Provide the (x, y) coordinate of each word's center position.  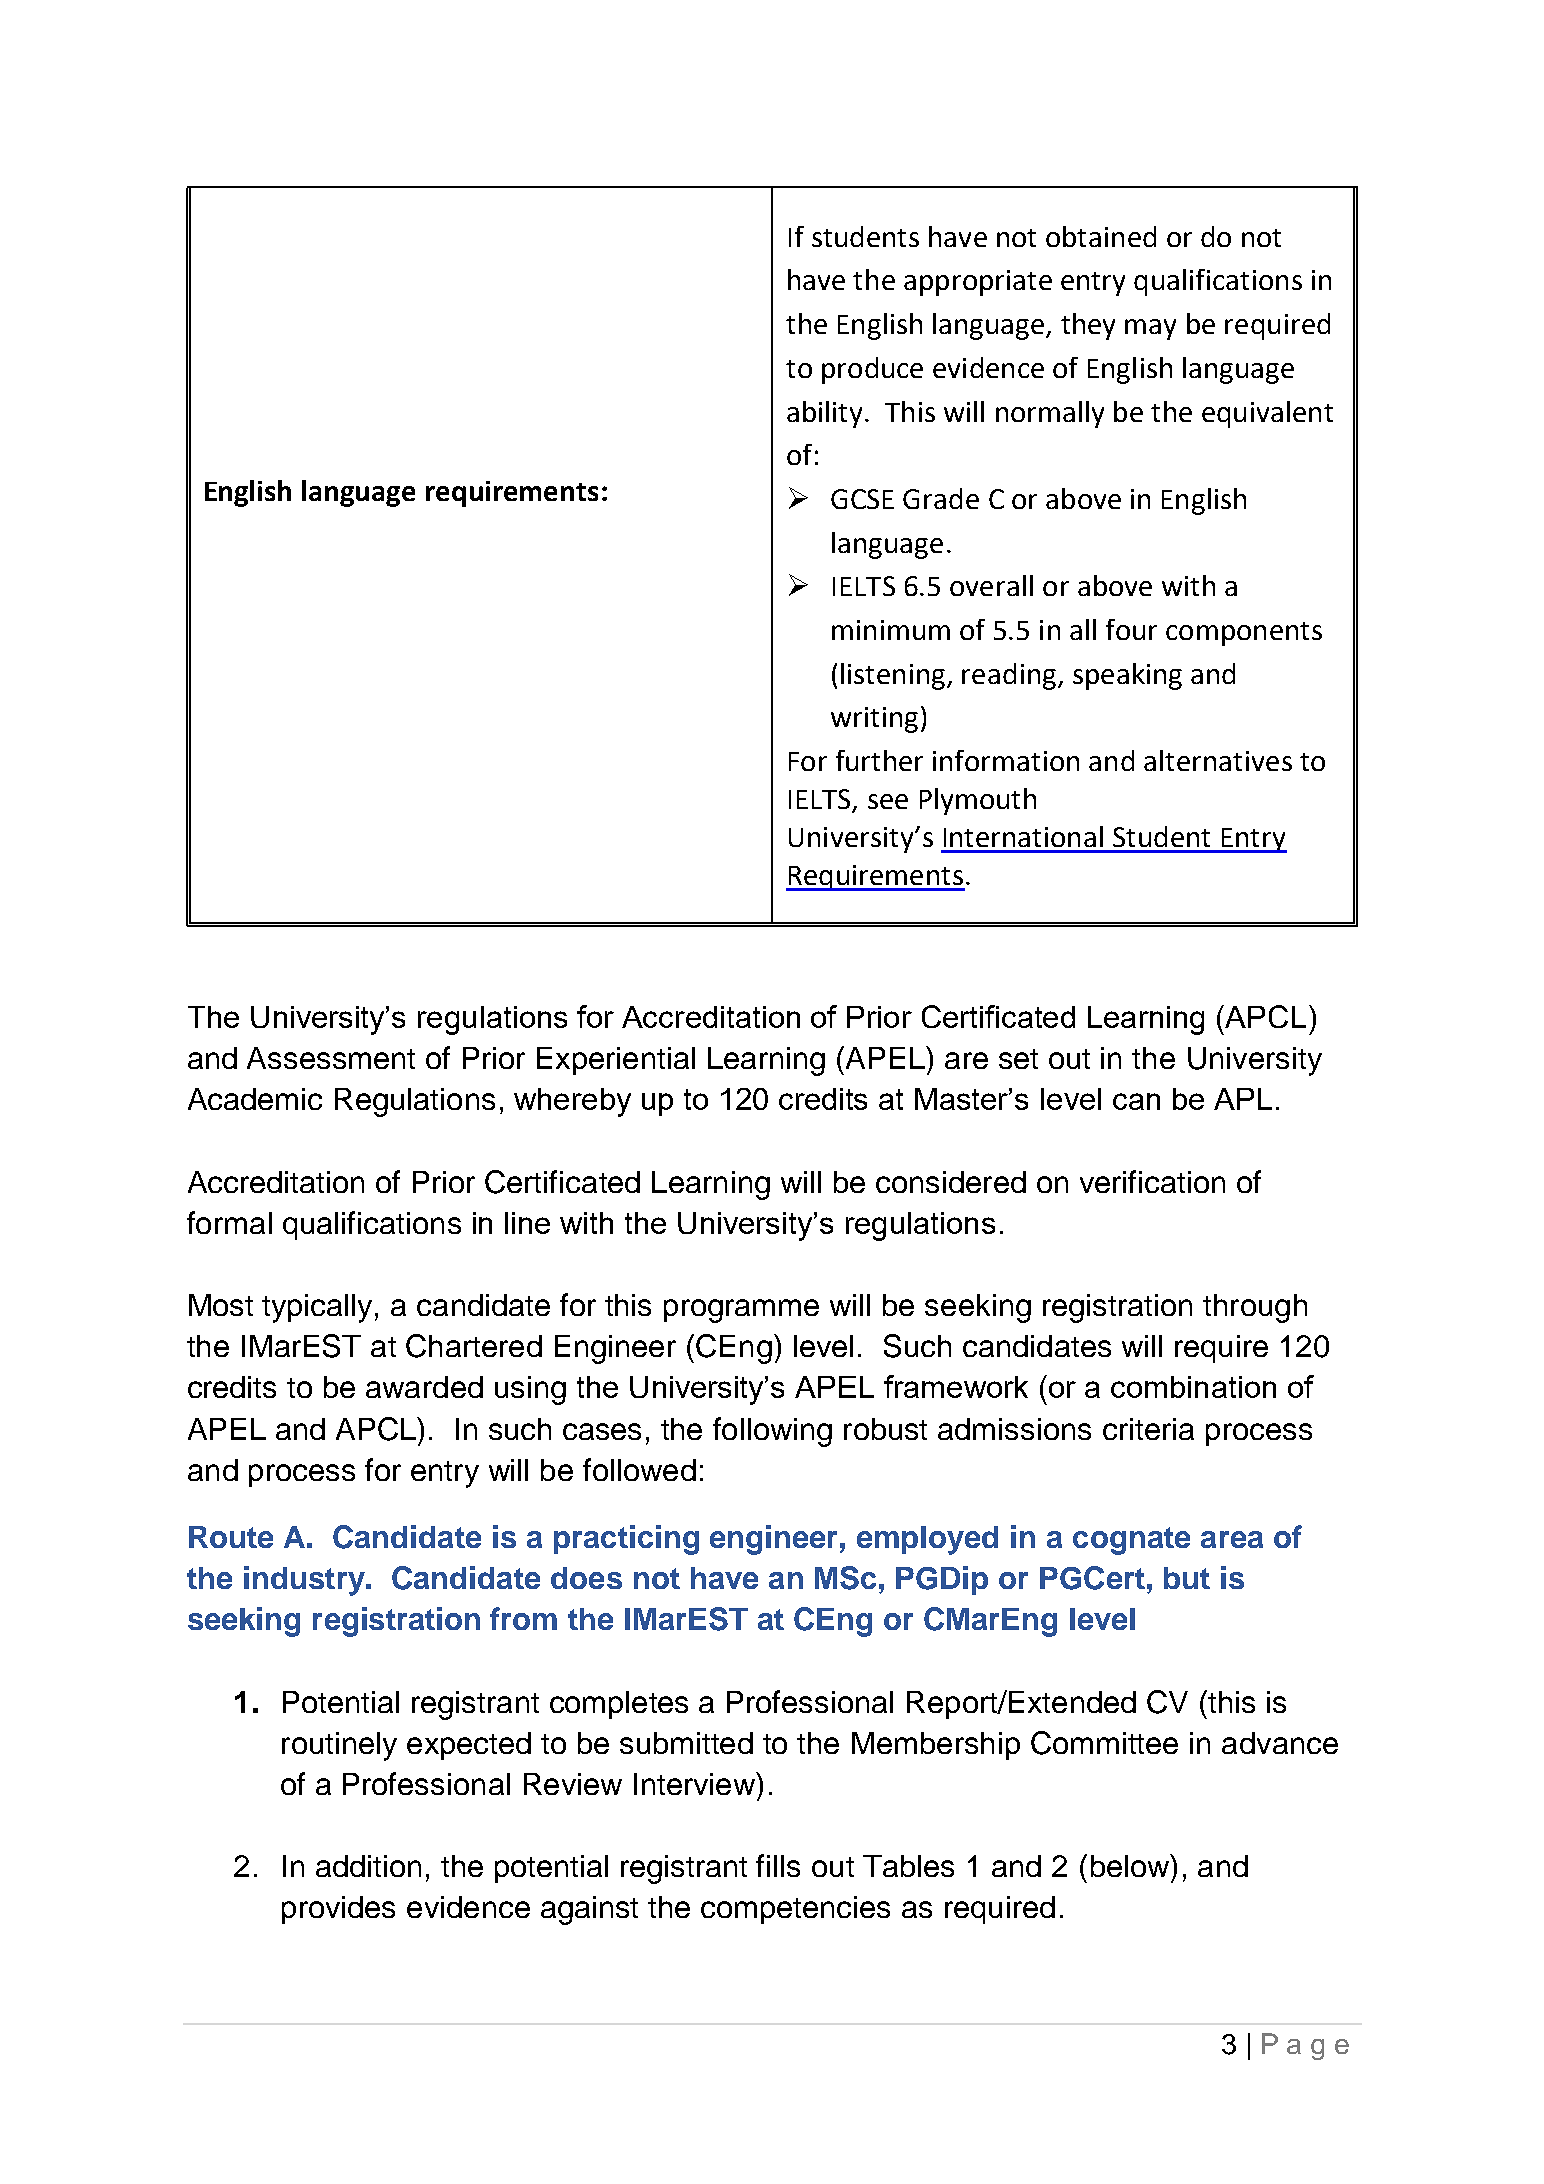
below (1131, 1865)
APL (1243, 1099)
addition (368, 1866)
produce (872, 370)
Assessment (331, 1058)
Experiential (616, 1061)
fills (778, 1865)
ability (824, 414)
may (1150, 329)
